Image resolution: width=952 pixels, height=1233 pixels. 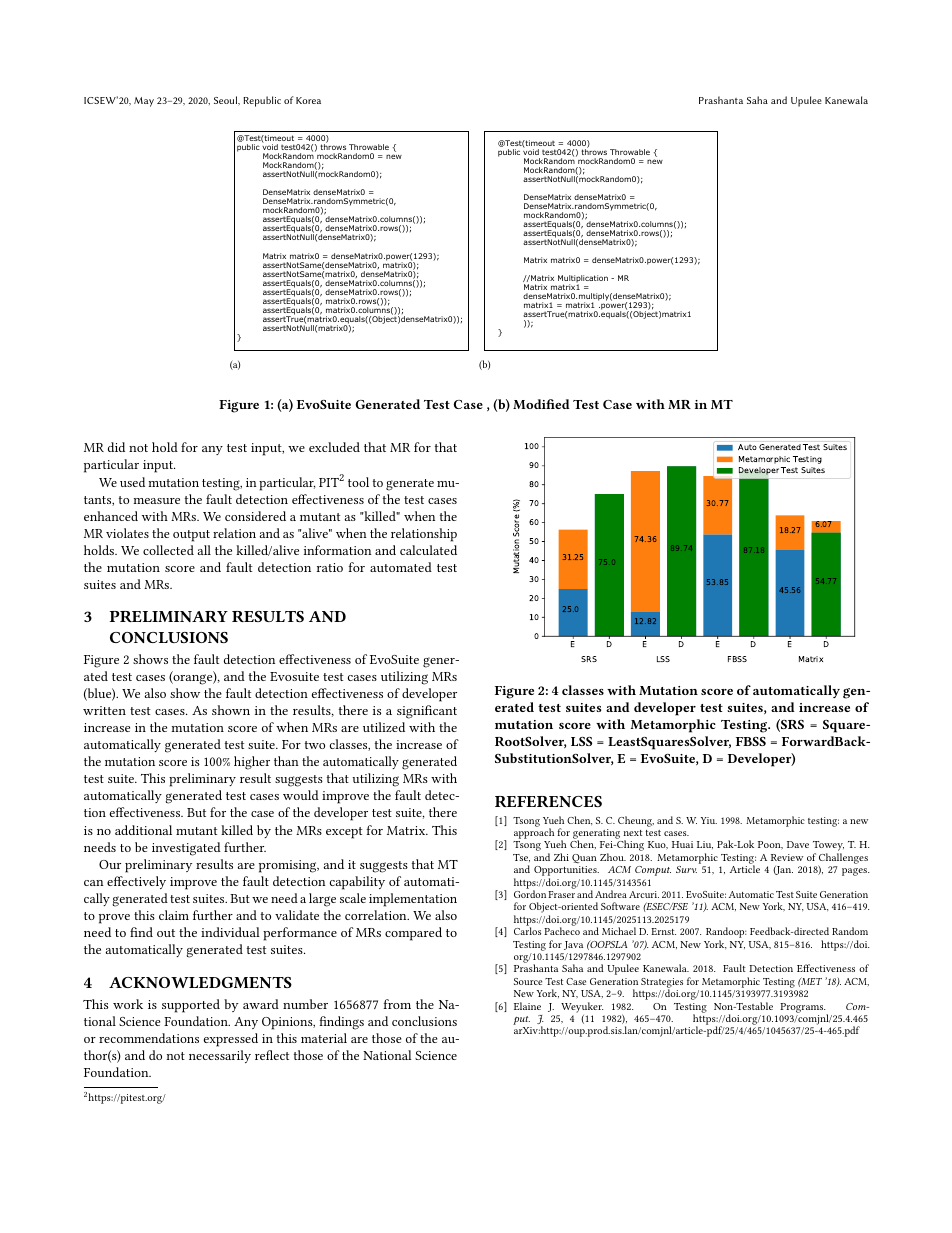 I want to click on tool, so click(x=358, y=482).
